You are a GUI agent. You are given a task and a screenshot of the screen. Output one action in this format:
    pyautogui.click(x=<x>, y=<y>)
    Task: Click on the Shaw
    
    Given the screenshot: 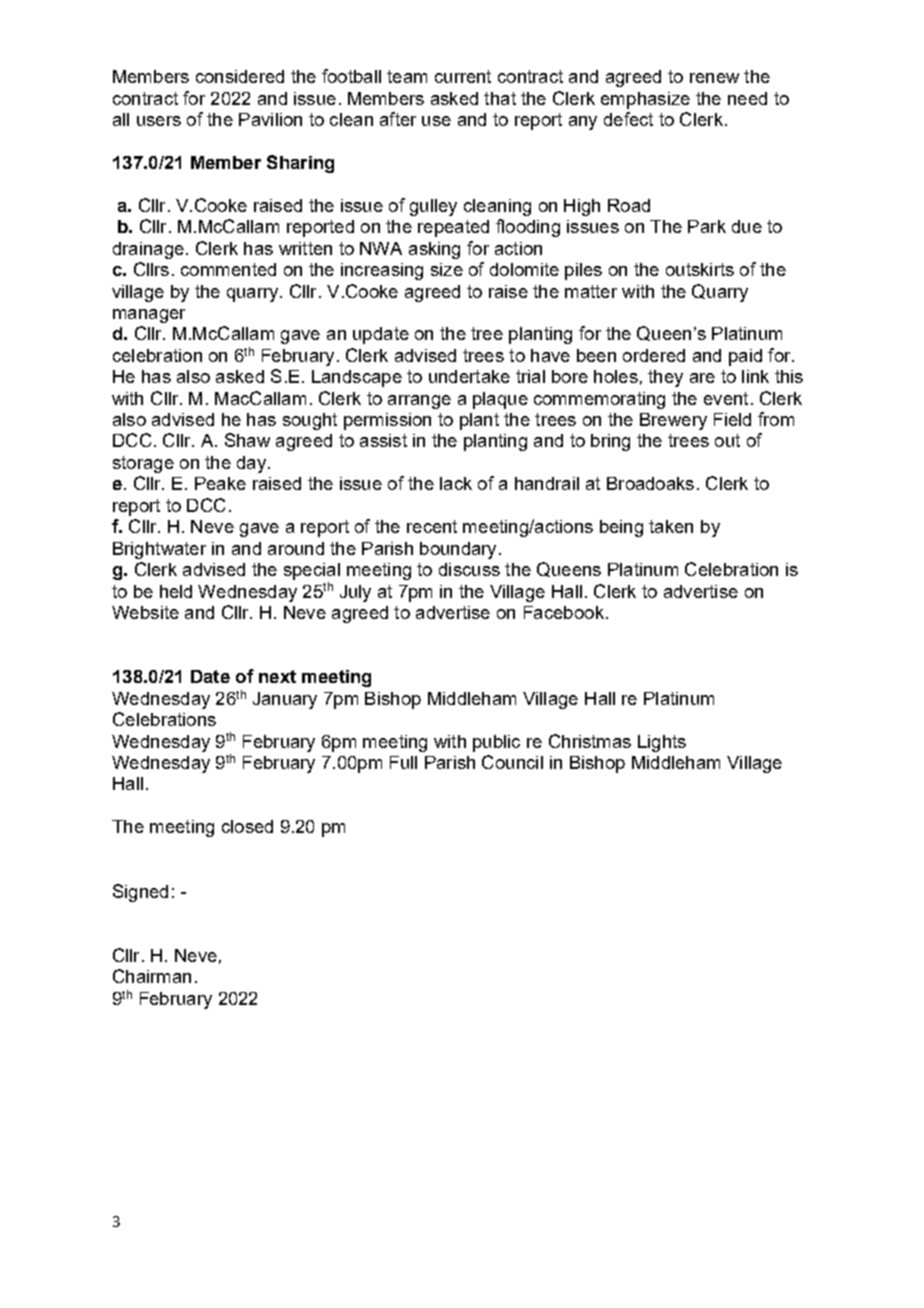 What is the action you would take?
    pyautogui.click(x=247, y=440)
